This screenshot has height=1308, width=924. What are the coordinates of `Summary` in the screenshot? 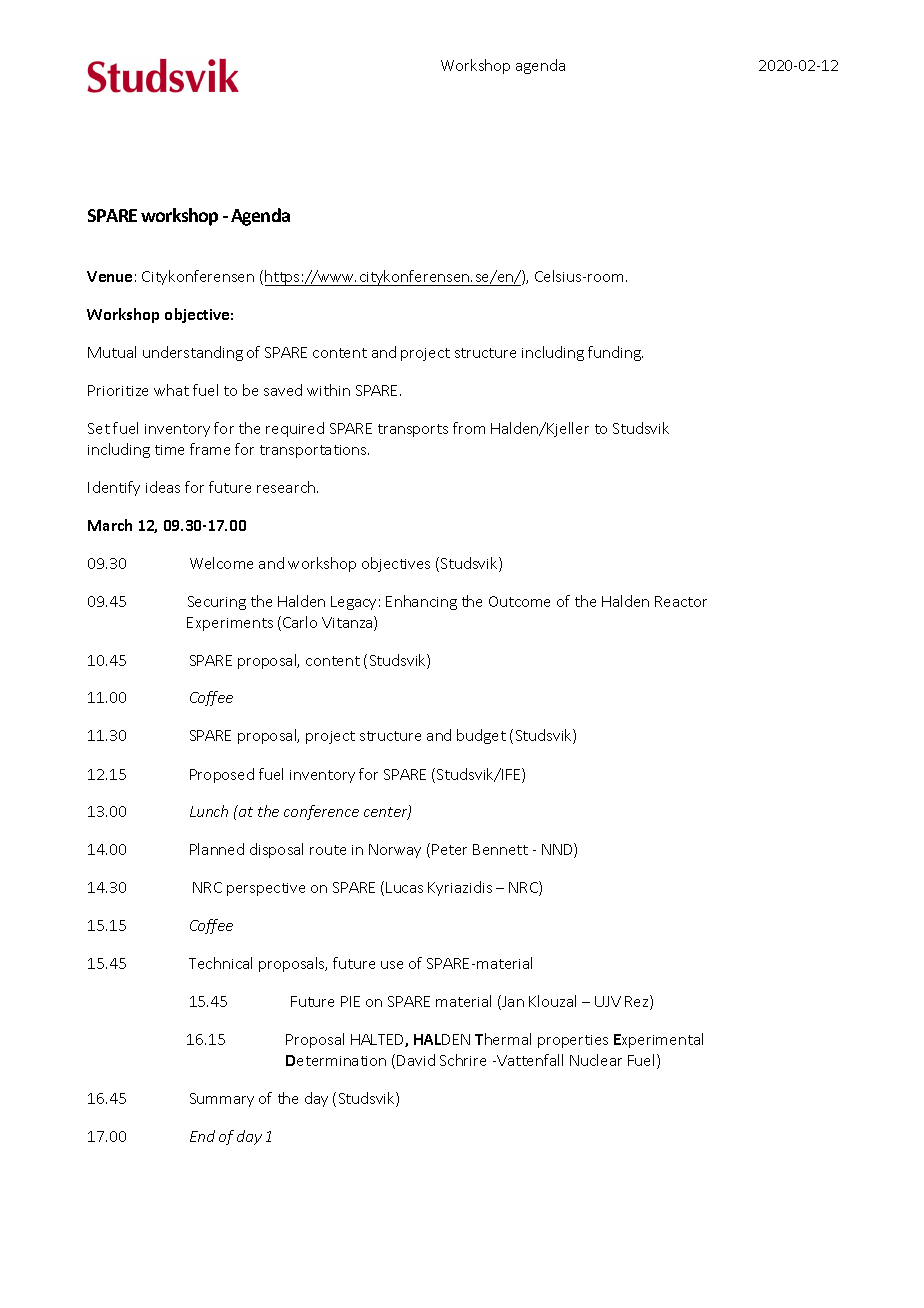 It's located at (222, 1100).
